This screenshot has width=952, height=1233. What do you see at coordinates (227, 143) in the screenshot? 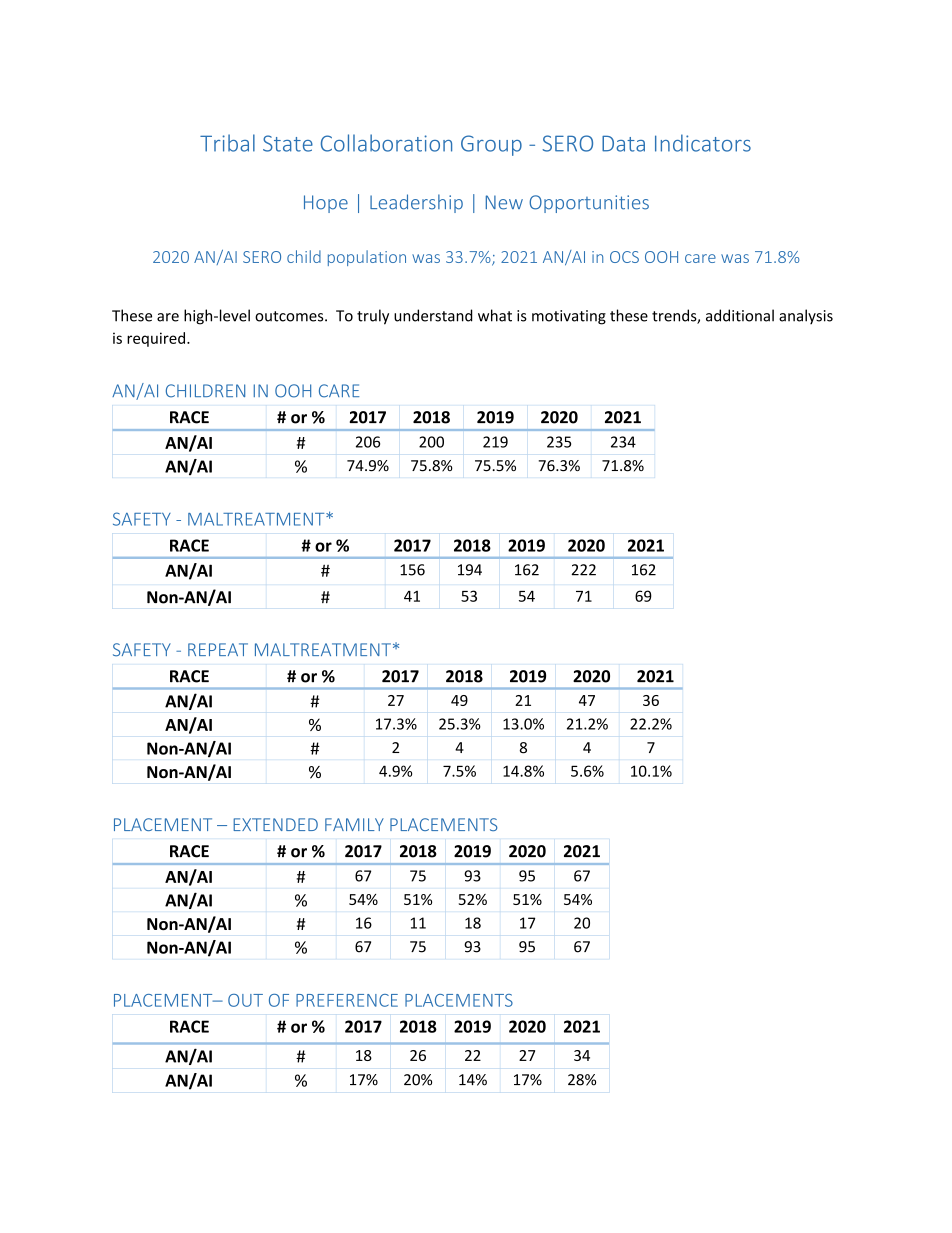
I see `Tribal` at bounding box center [227, 143].
